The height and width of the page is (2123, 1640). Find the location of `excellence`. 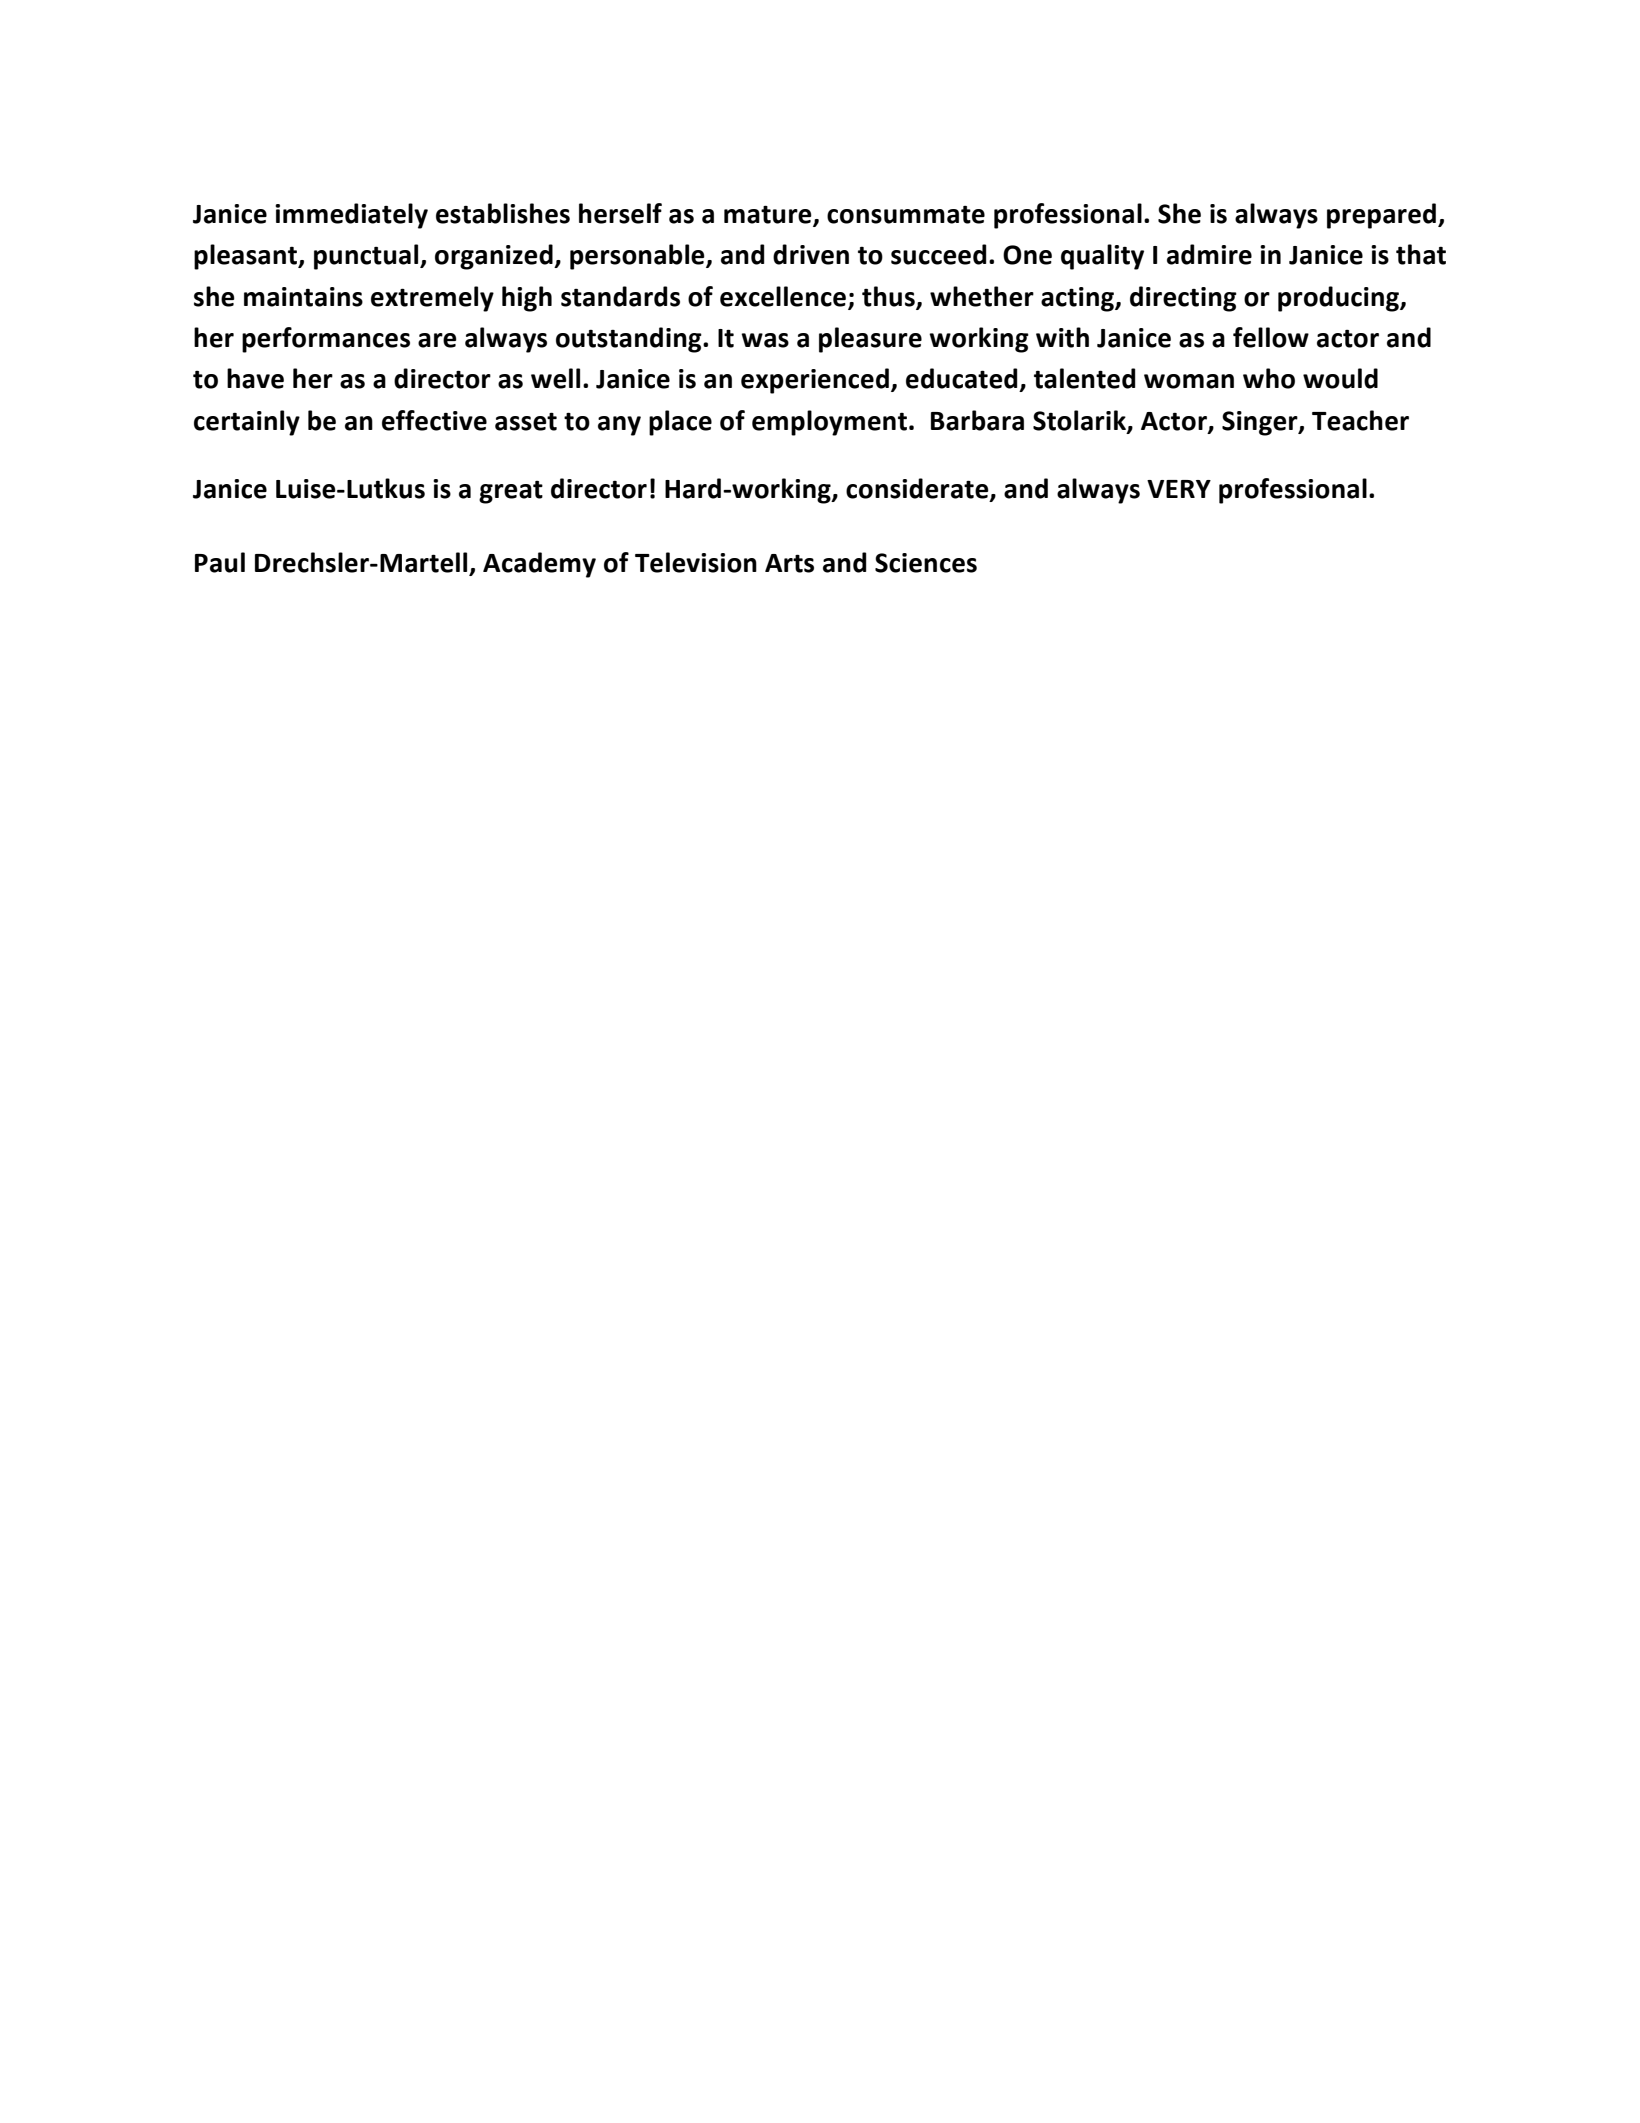

excellence is located at coordinates (784, 297).
